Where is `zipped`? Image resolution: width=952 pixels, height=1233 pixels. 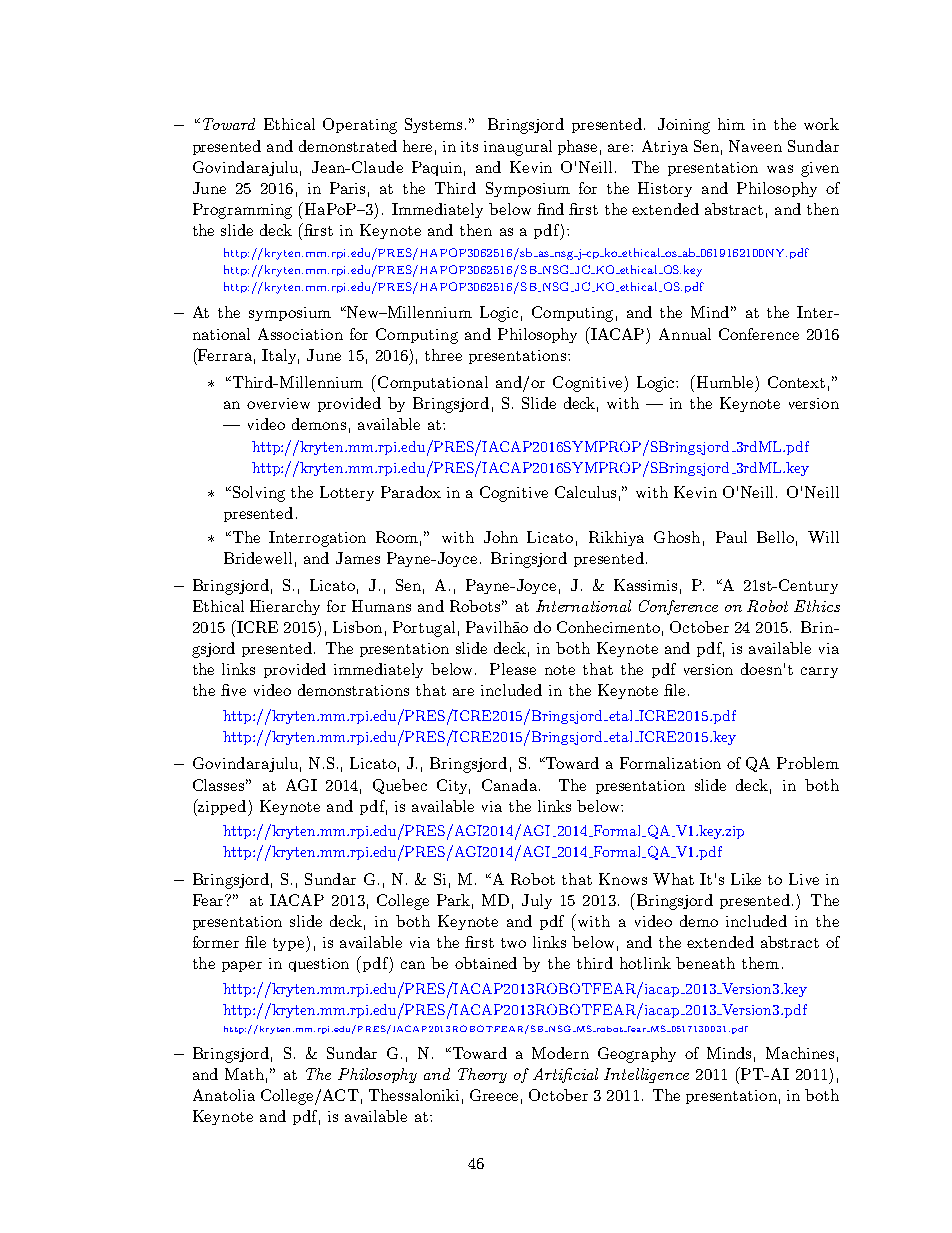
zipped is located at coordinates (222, 807).
